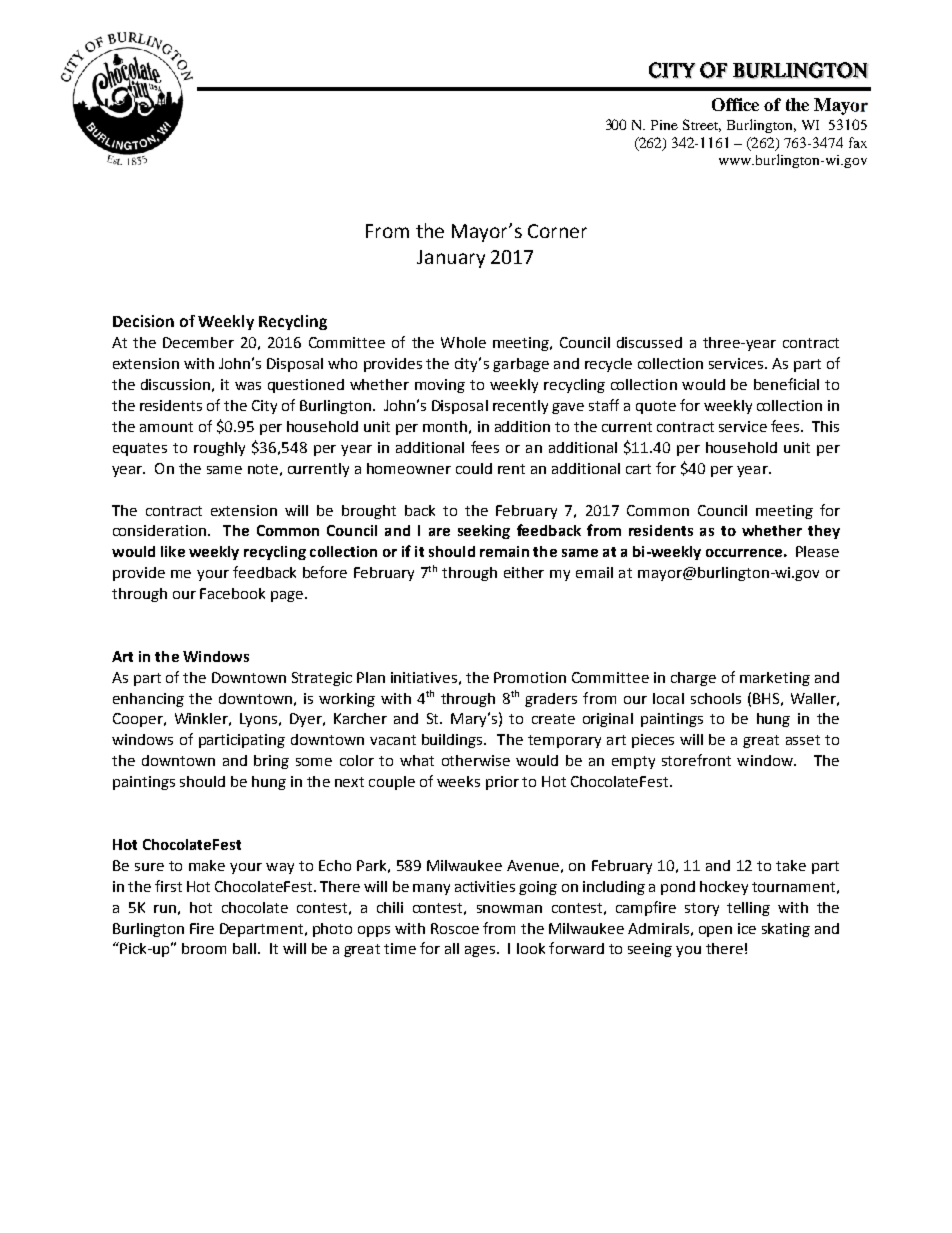 The image size is (952, 1233). I want to click on they, so click(824, 532).
